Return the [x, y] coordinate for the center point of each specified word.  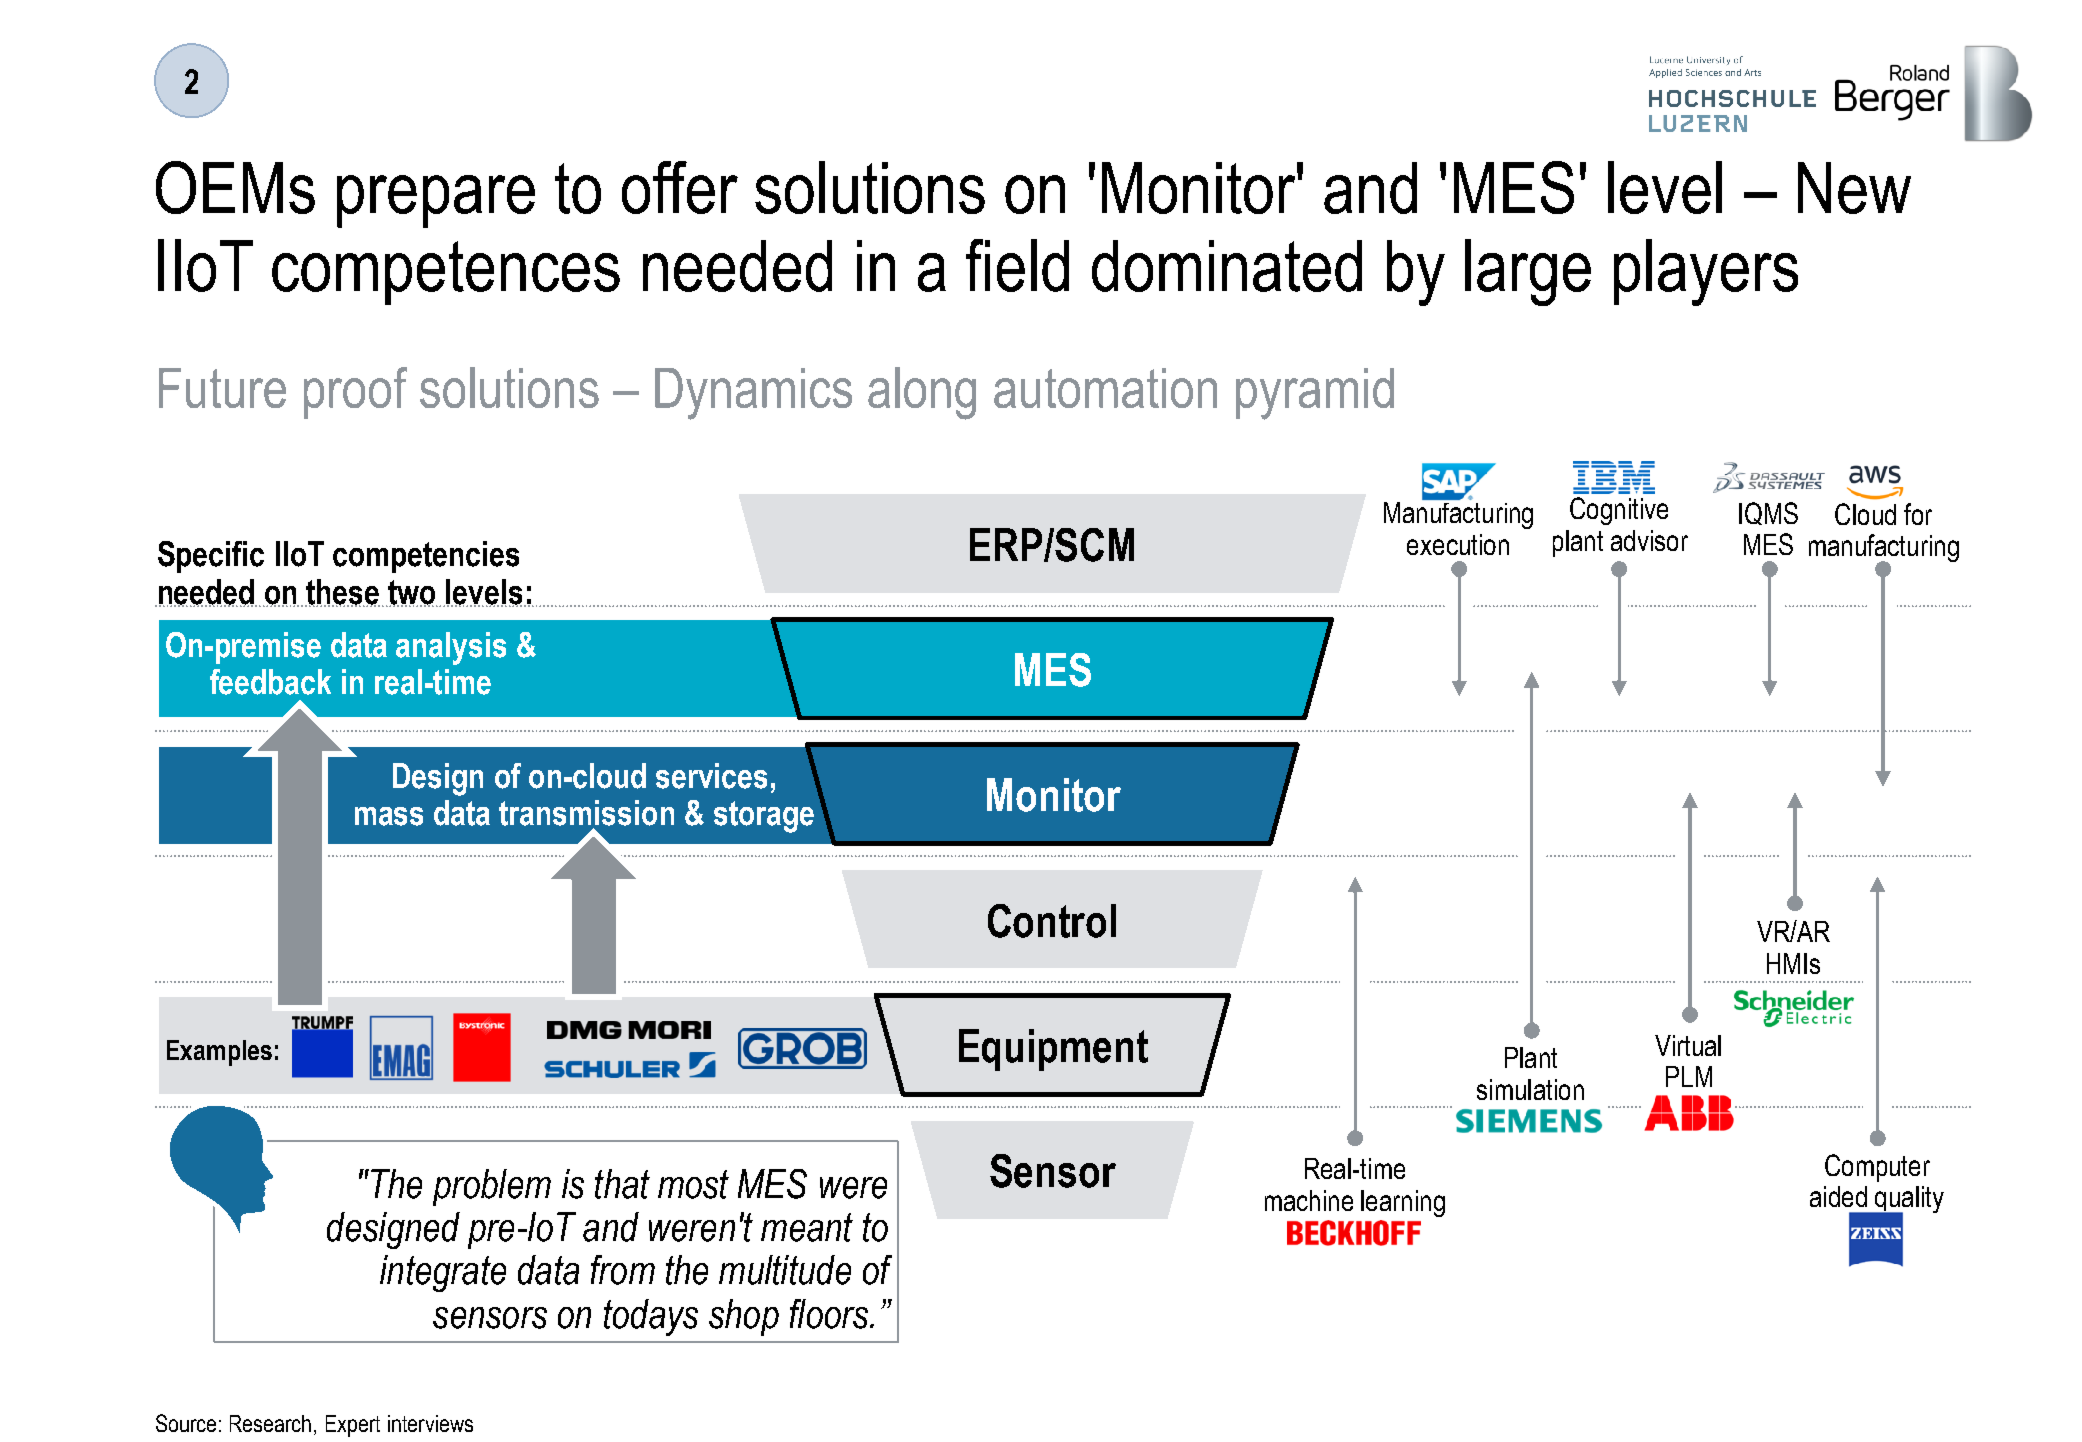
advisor [1649, 540]
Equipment [1053, 1050]
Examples [219, 1053]
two [412, 593]
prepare [436, 201]
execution [1458, 544]
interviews [430, 1423]
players [1706, 272]
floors [830, 1314]
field [1017, 265]
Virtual [1688, 1045]
